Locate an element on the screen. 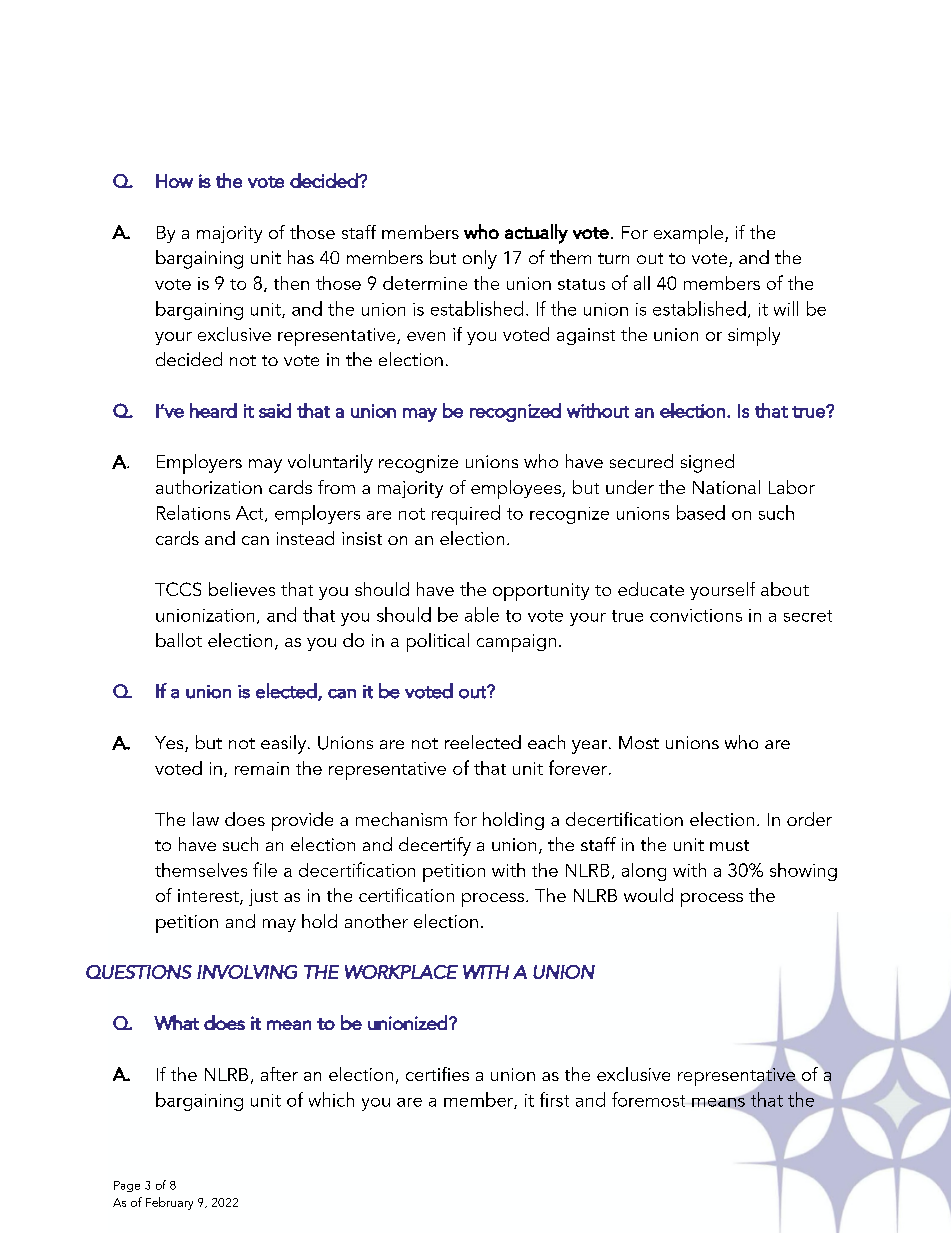 The height and width of the screenshot is (1233, 952). mechanism is located at coordinates (401, 819).
